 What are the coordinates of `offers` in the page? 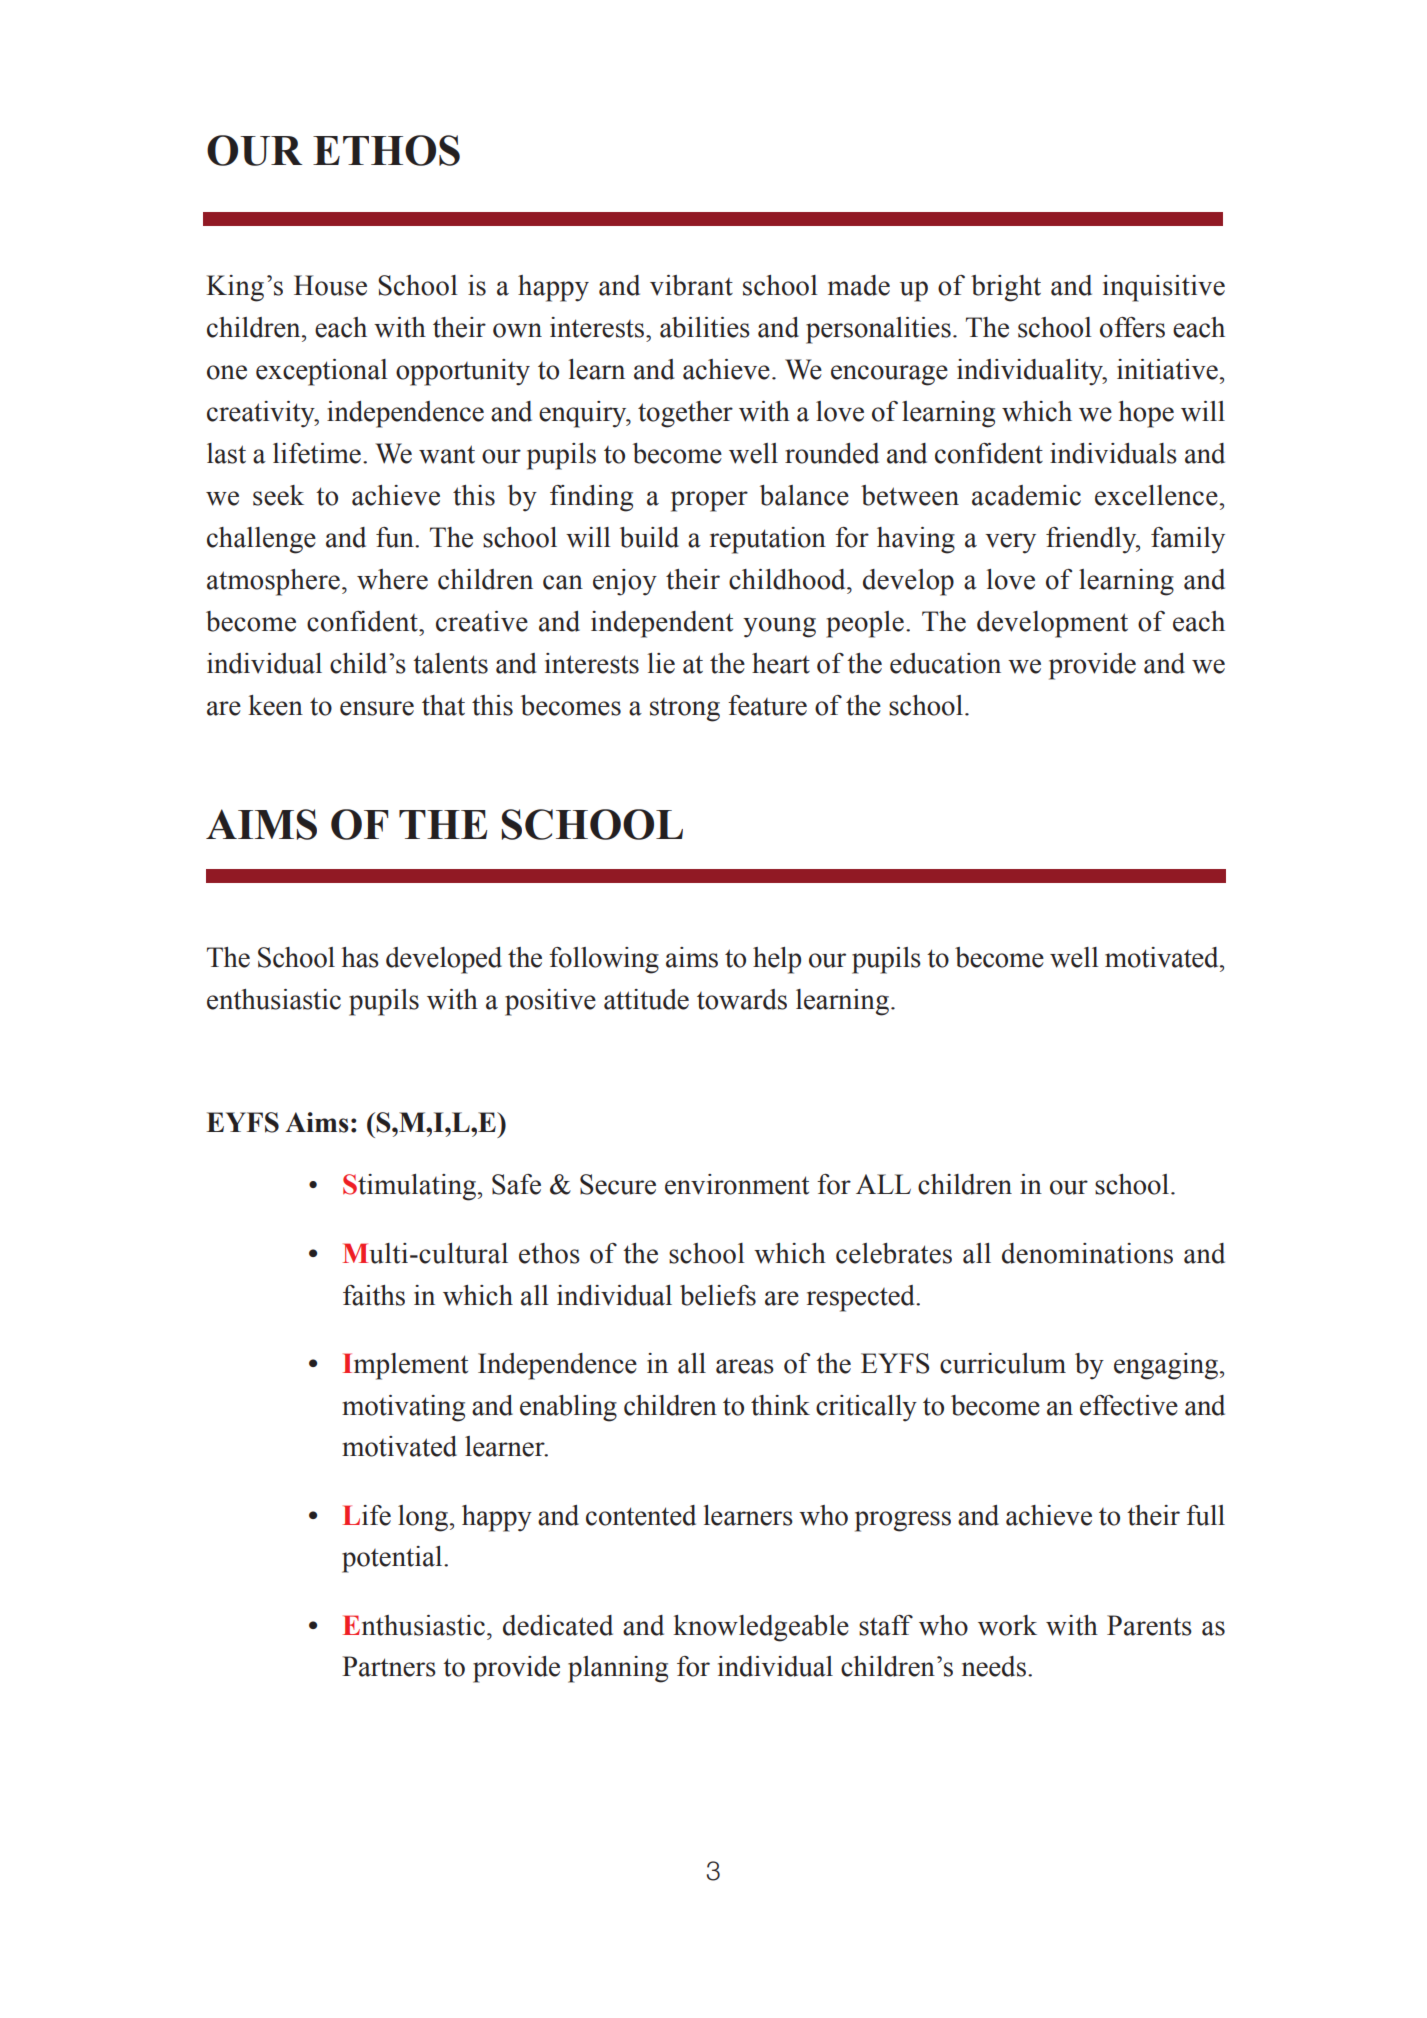 It's located at (1132, 327).
